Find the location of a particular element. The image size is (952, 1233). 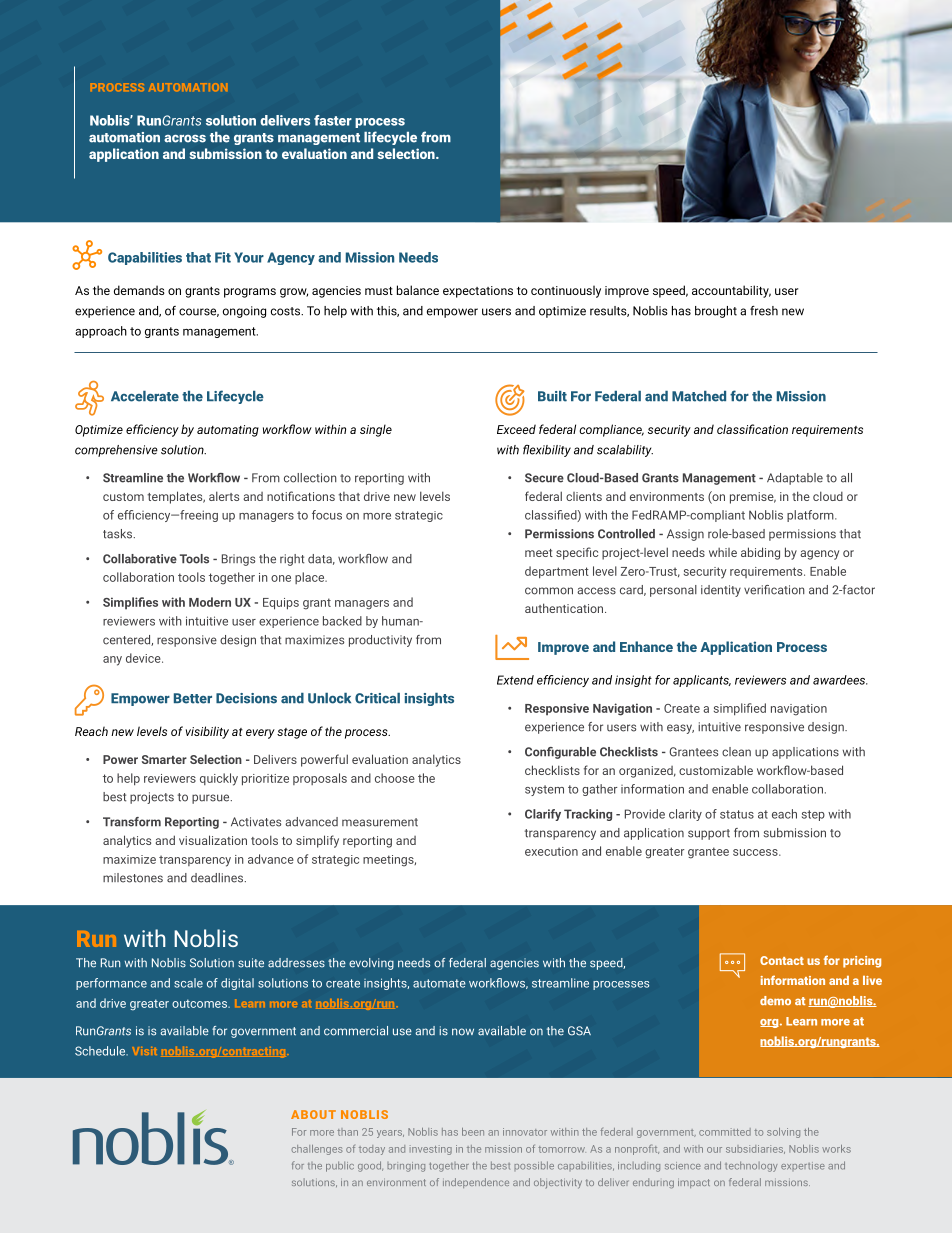

fresh is located at coordinates (764, 311).
